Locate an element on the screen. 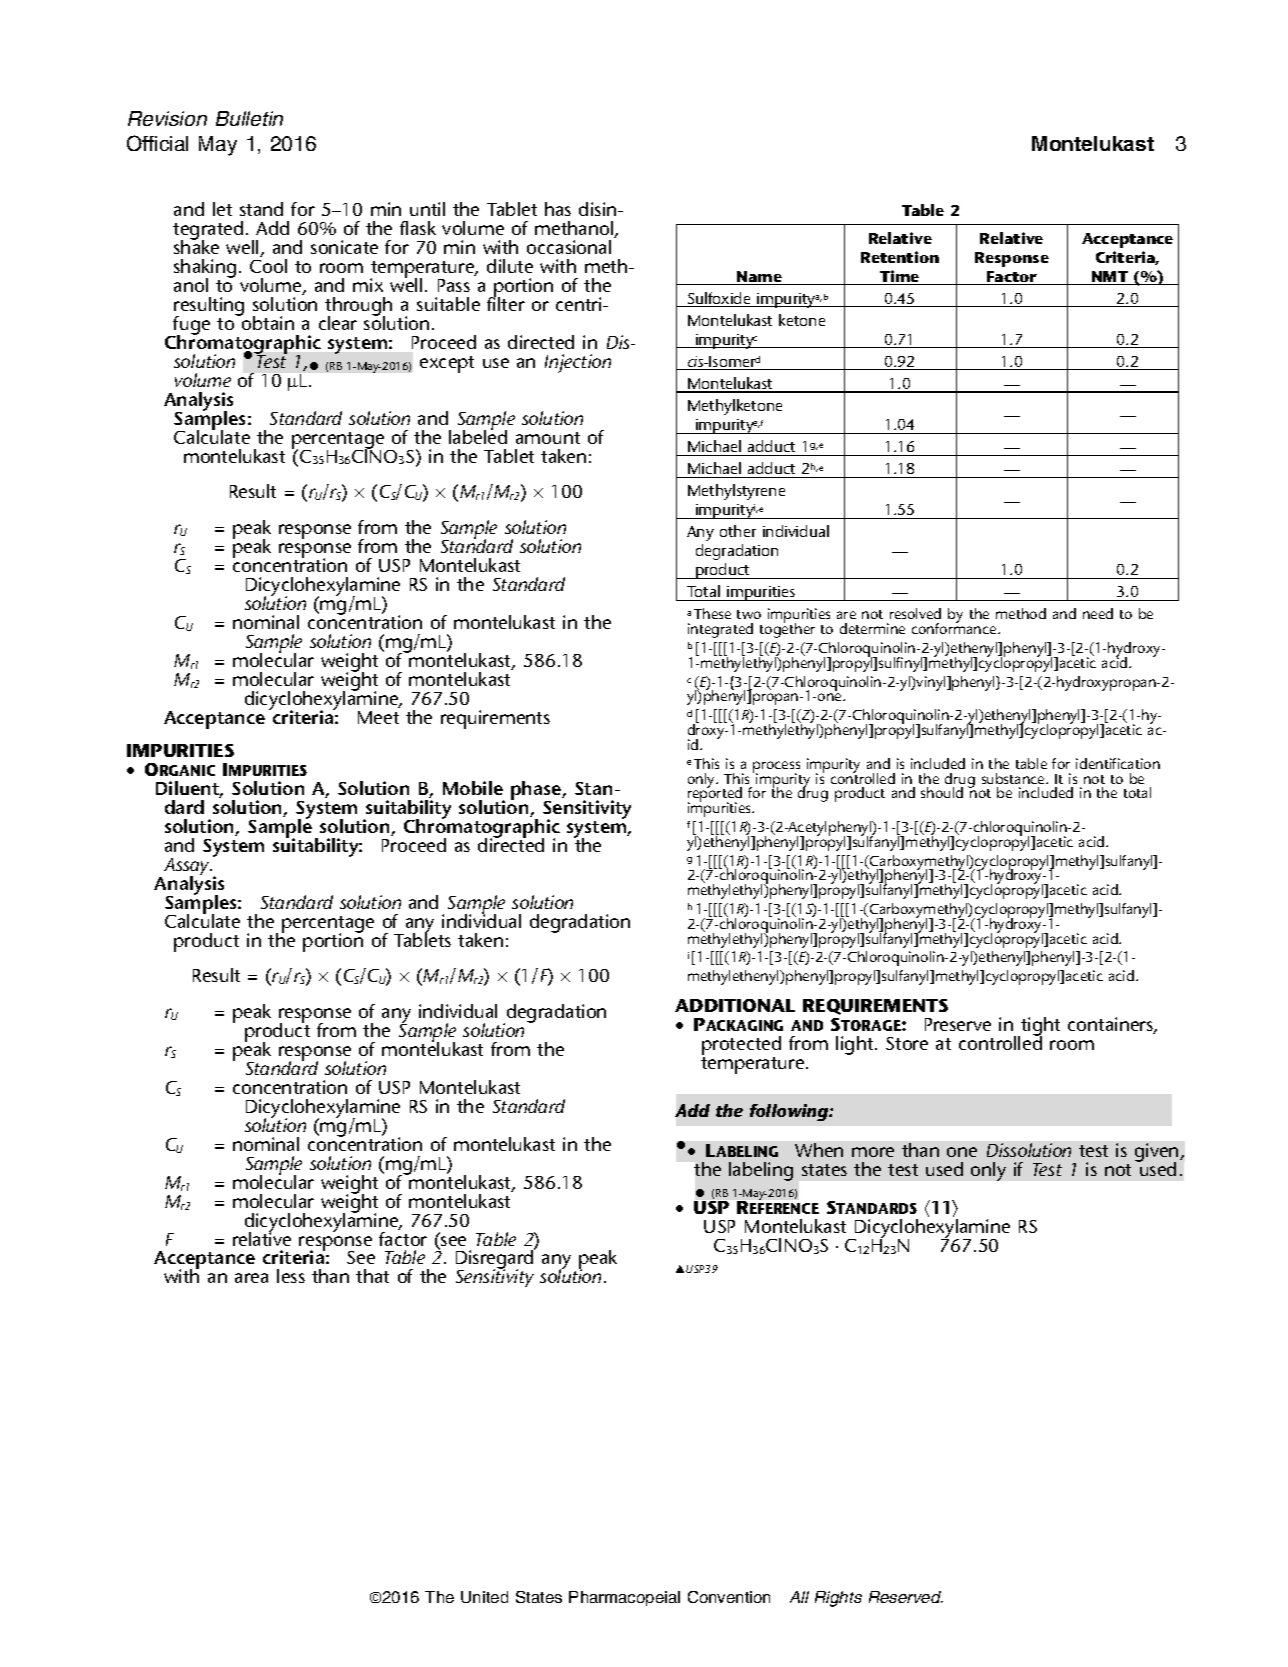 Image resolution: width=1288 pixels, height=1667 pixels. occasional is located at coordinates (569, 247).
